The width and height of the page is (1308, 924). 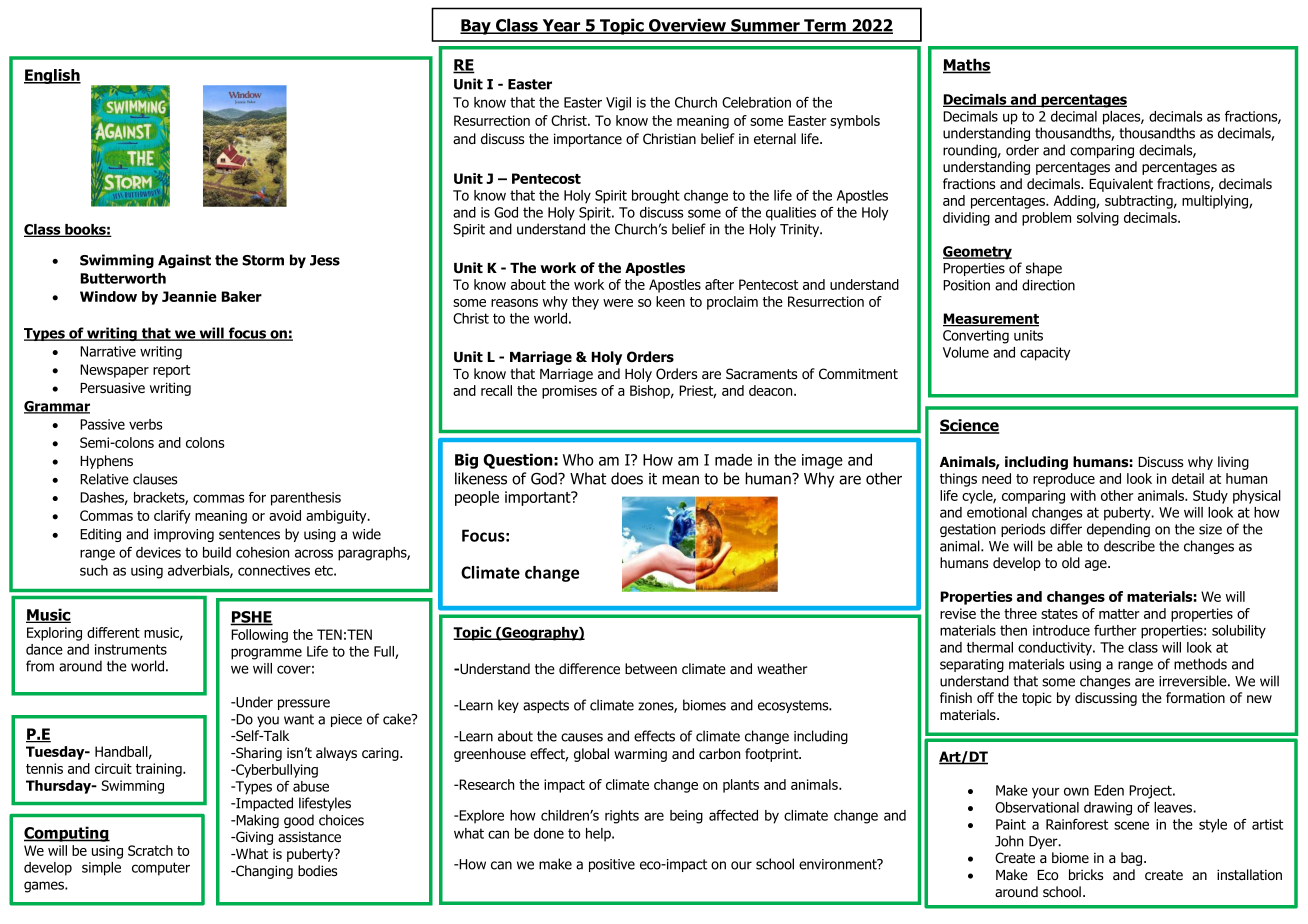 I want to click on Maths, so click(x=967, y=65).
